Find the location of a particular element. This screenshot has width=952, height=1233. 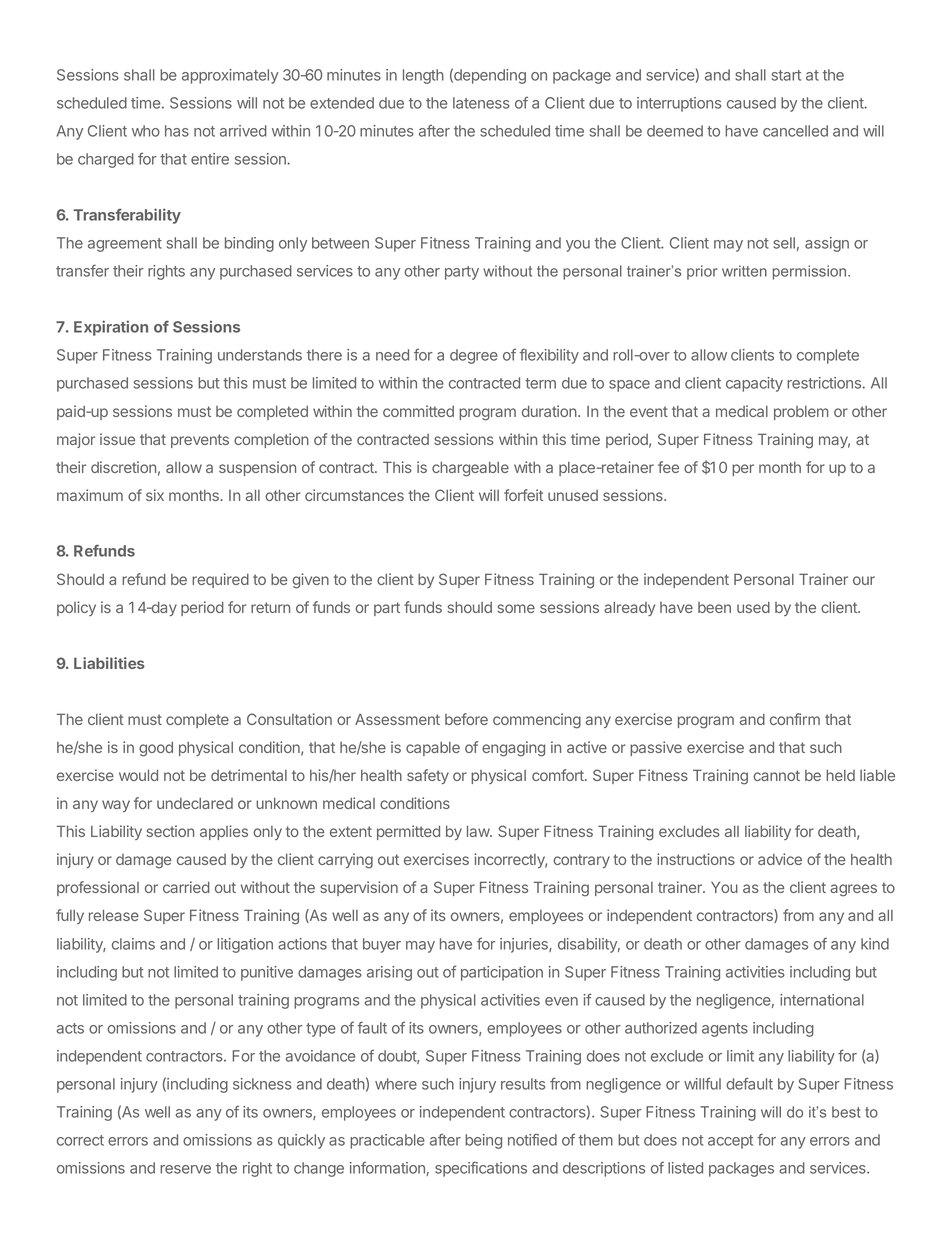

law is located at coordinates (479, 831).
